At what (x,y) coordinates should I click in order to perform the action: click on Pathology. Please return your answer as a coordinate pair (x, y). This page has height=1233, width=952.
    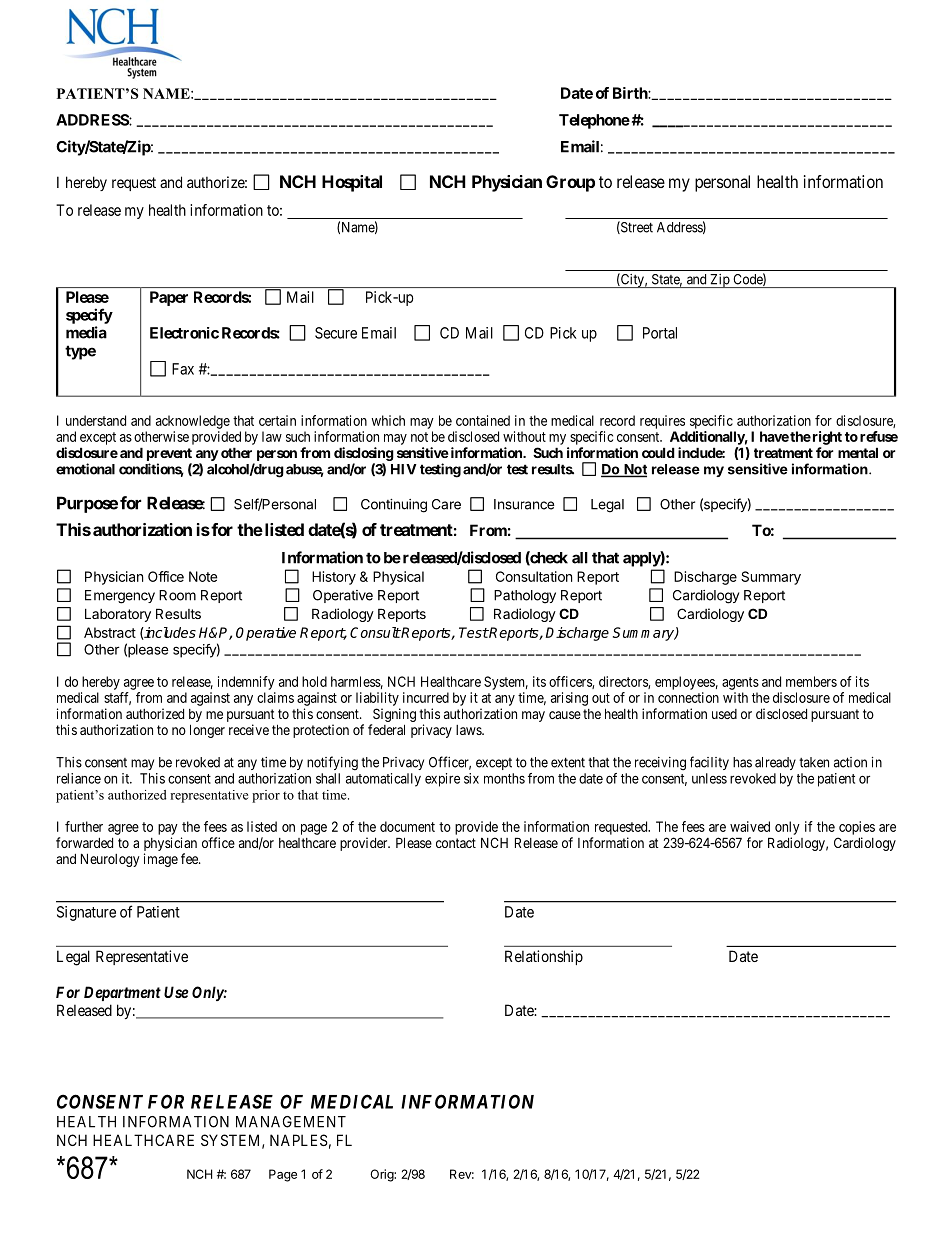
    Looking at the image, I should click on (525, 597).
